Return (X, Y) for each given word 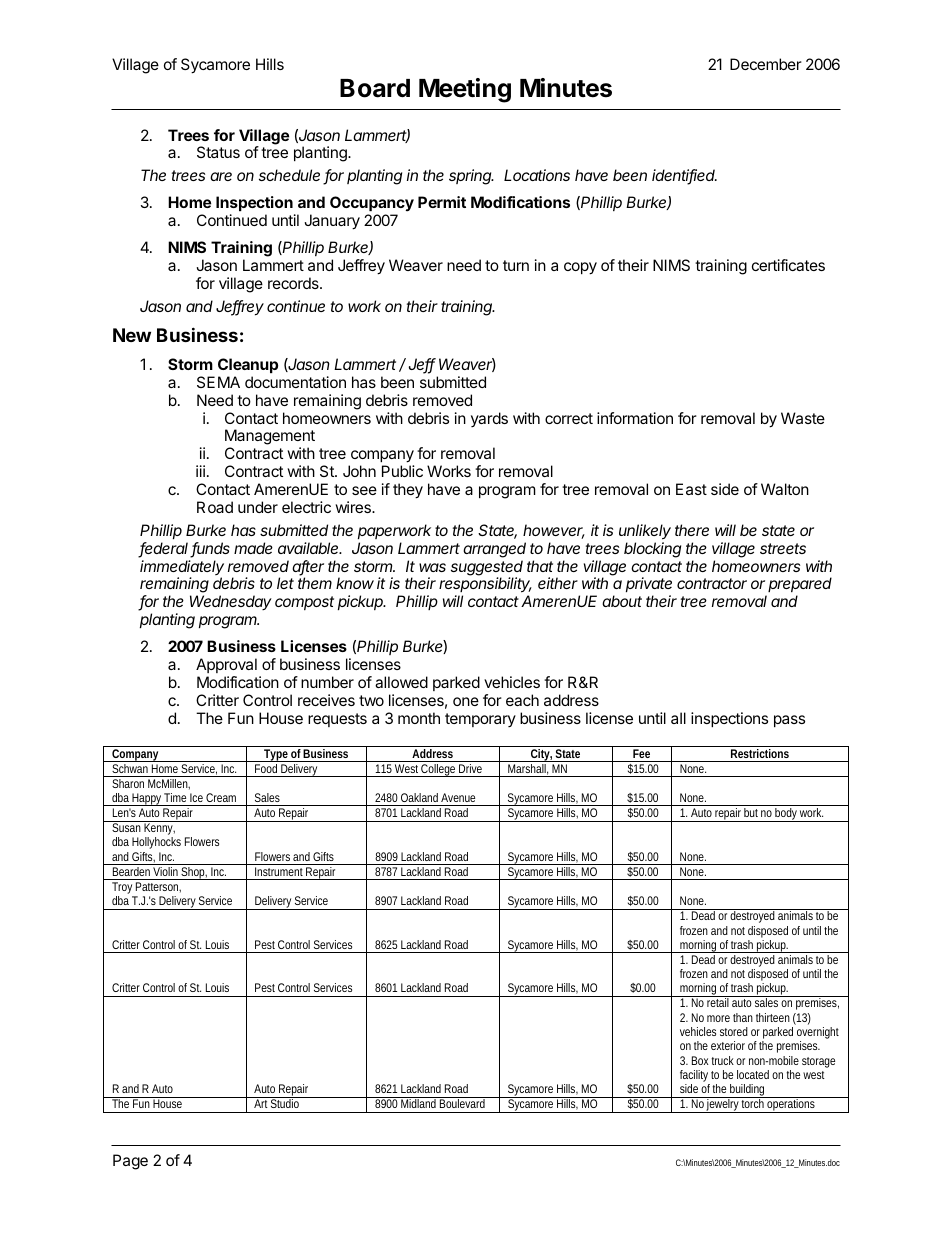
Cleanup (248, 365)
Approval (226, 665)
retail (718, 1002)
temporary (480, 720)
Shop (194, 873)
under (258, 507)
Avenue (458, 797)
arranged (494, 550)
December (766, 64)
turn (516, 265)
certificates (788, 265)
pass (789, 721)
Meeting (465, 90)
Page (130, 1162)
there (692, 530)
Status (218, 152)
